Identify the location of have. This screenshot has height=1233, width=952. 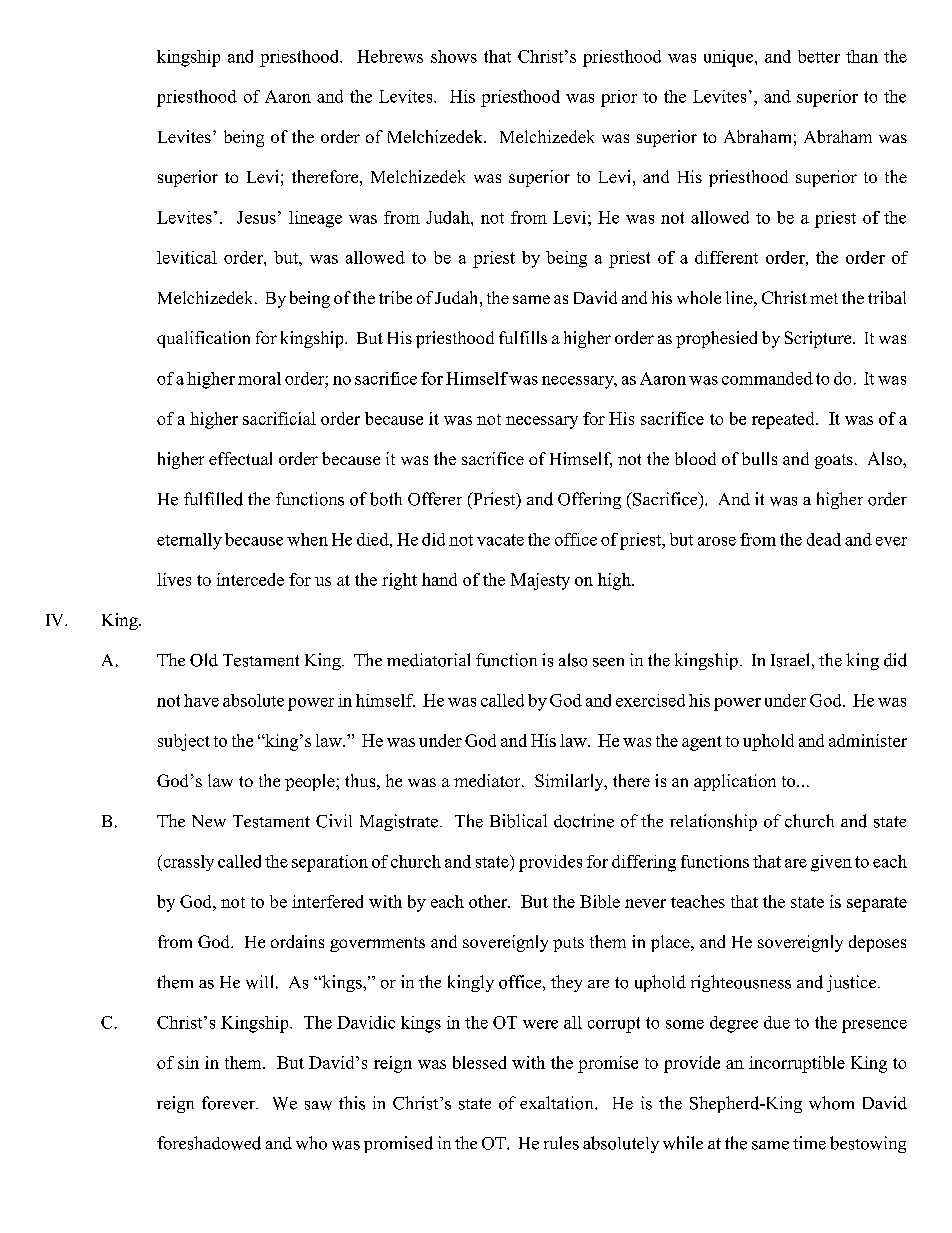
(201, 700).
